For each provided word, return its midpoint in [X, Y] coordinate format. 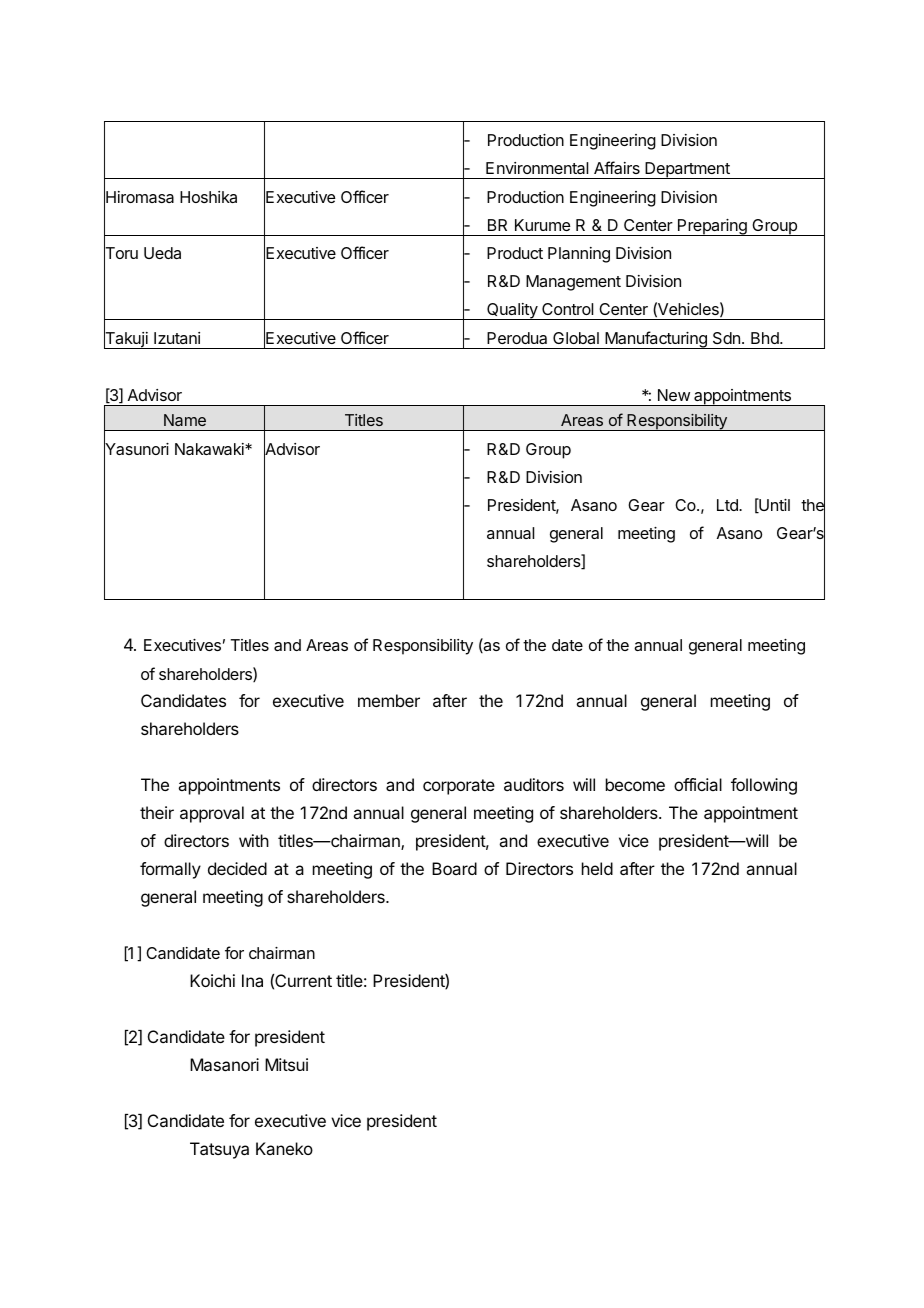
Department [687, 170]
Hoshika [208, 197]
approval [212, 814]
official [698, 784]
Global [576, 338]
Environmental [537, 168]
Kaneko [284, 1148]
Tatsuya [219, 1150]
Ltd [728, 505]
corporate [459, 787]
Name [185, 420]
